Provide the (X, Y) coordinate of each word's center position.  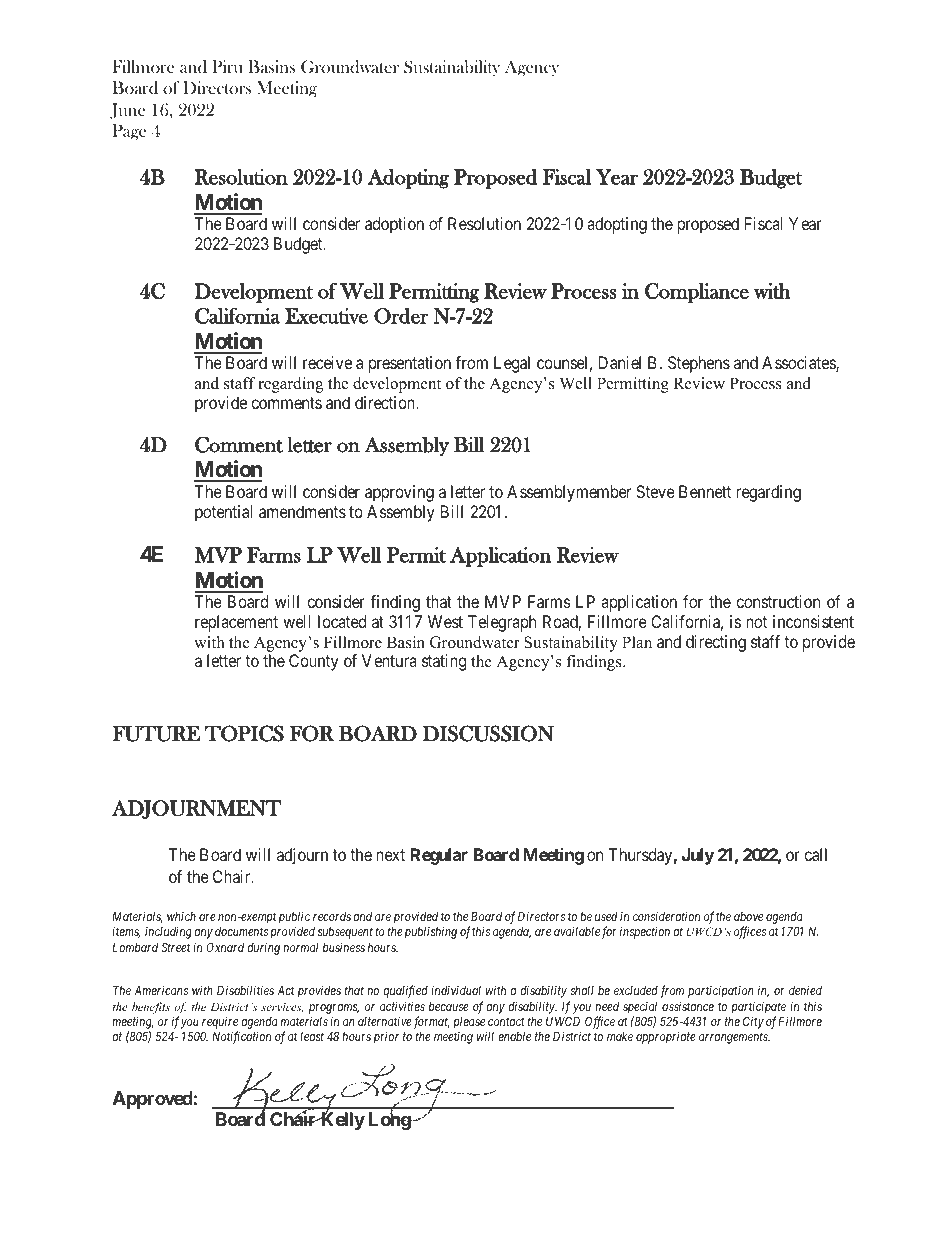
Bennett (705, 491)
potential (223, 513)
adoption (394, 225)
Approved (153, 1100)
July (698, 856)
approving (399, 493)
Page (129, 132)
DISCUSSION (488, 733)
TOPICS (244, 733)
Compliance (697, 293)
